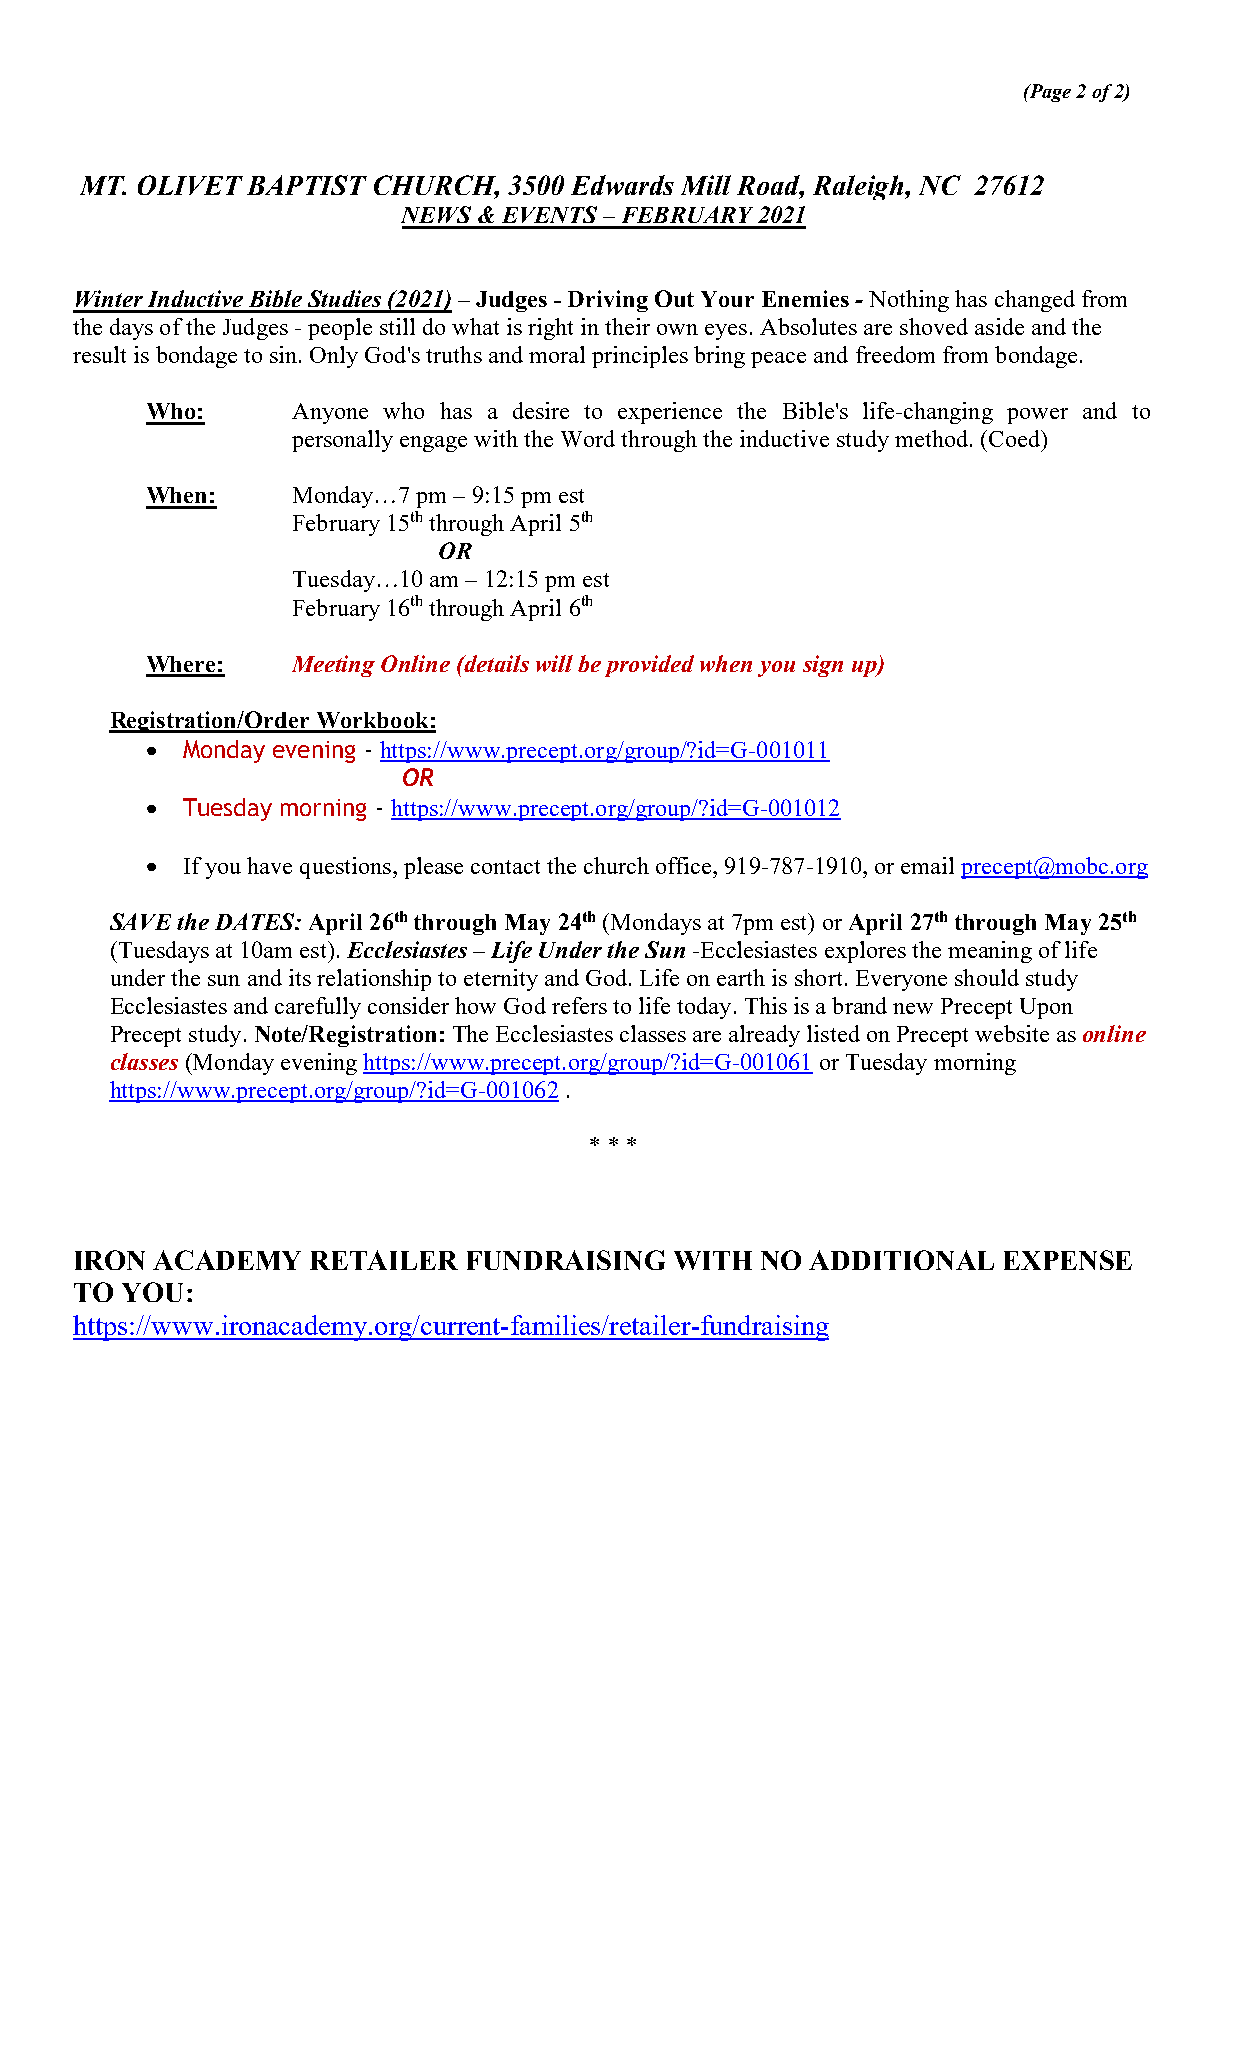 The width and height of the page is (1242, 2046). I want to click on Page, so click(1049, 93).
